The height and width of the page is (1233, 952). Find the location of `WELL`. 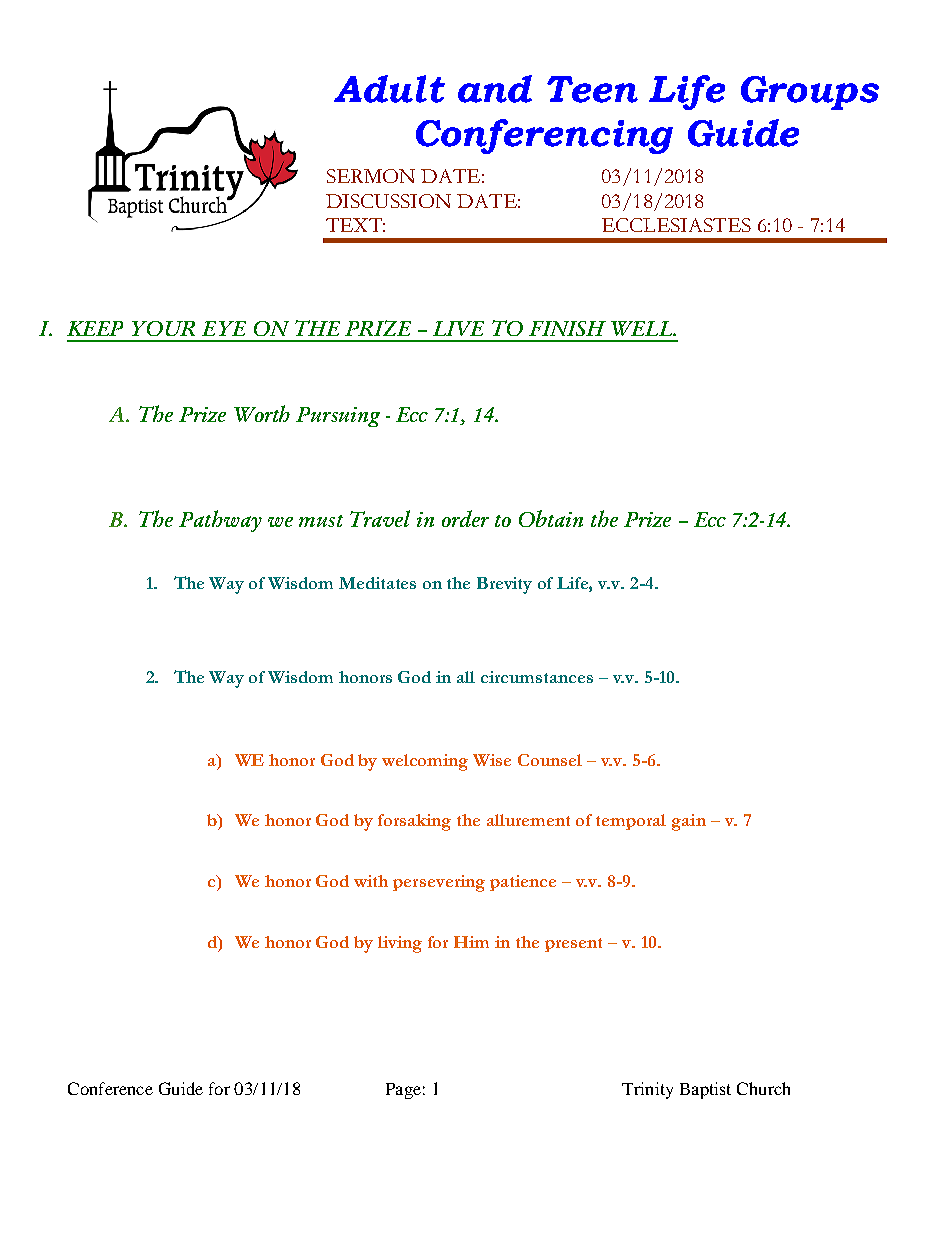

WELL is located at coordinates (643, 328).
